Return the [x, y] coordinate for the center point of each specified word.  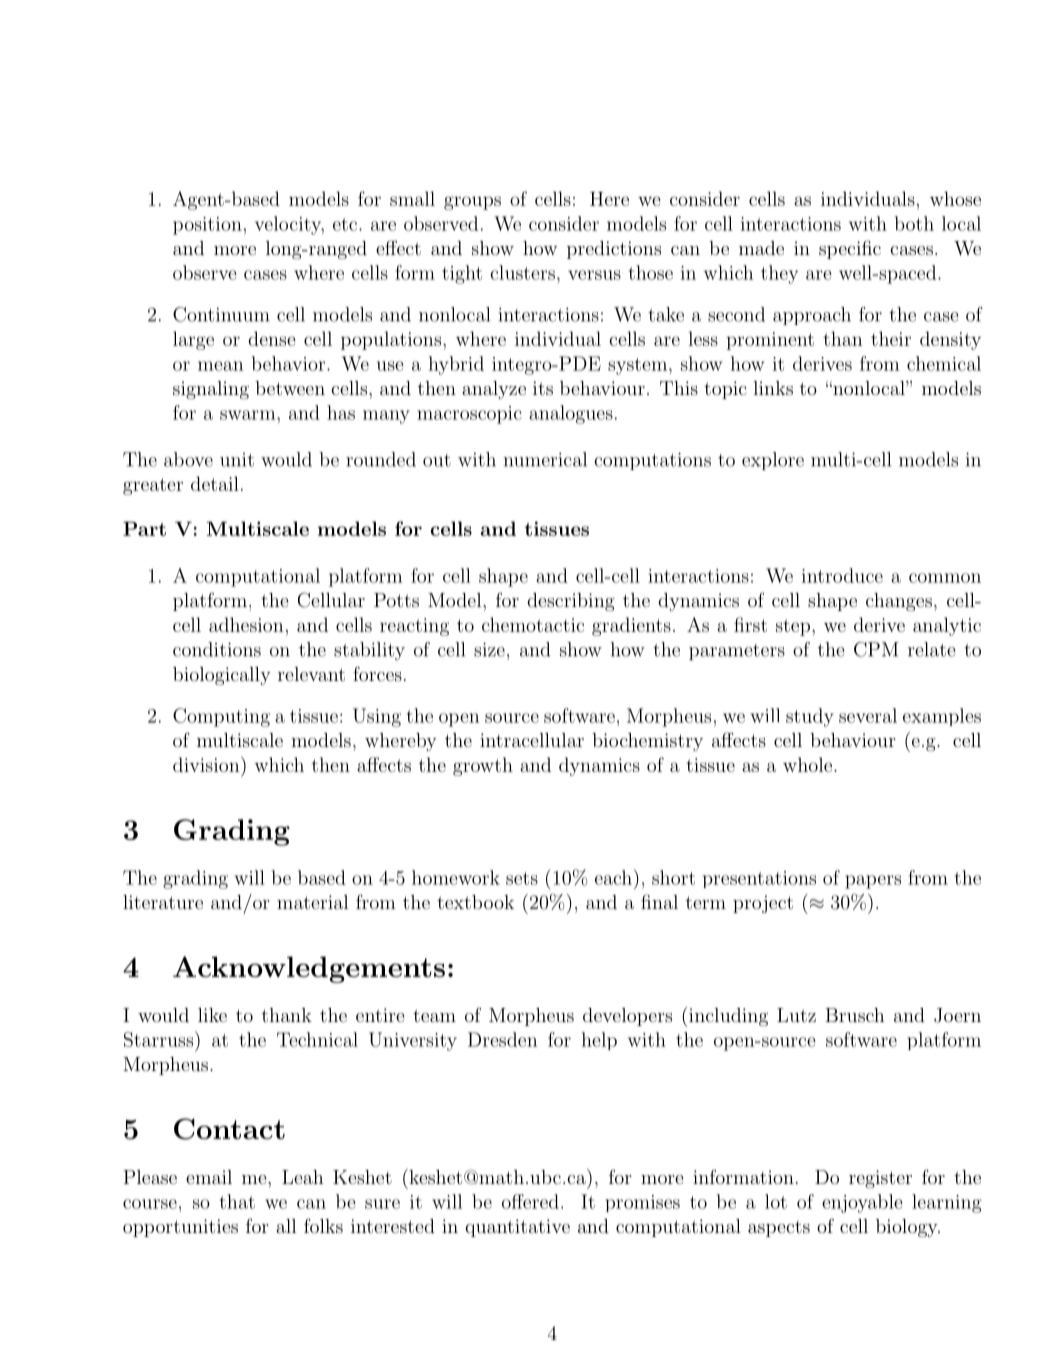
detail [215, 483]
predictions [614, 250]
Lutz [796, 1015]
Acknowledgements [309, 969]
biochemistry [647, 742]
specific [850, 249]
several [868, 715]
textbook [475, 902]
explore [773, 461]
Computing [221, 717]
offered [530, 1201]
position [207, 226]
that [237, 1201]
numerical [545, 459]
